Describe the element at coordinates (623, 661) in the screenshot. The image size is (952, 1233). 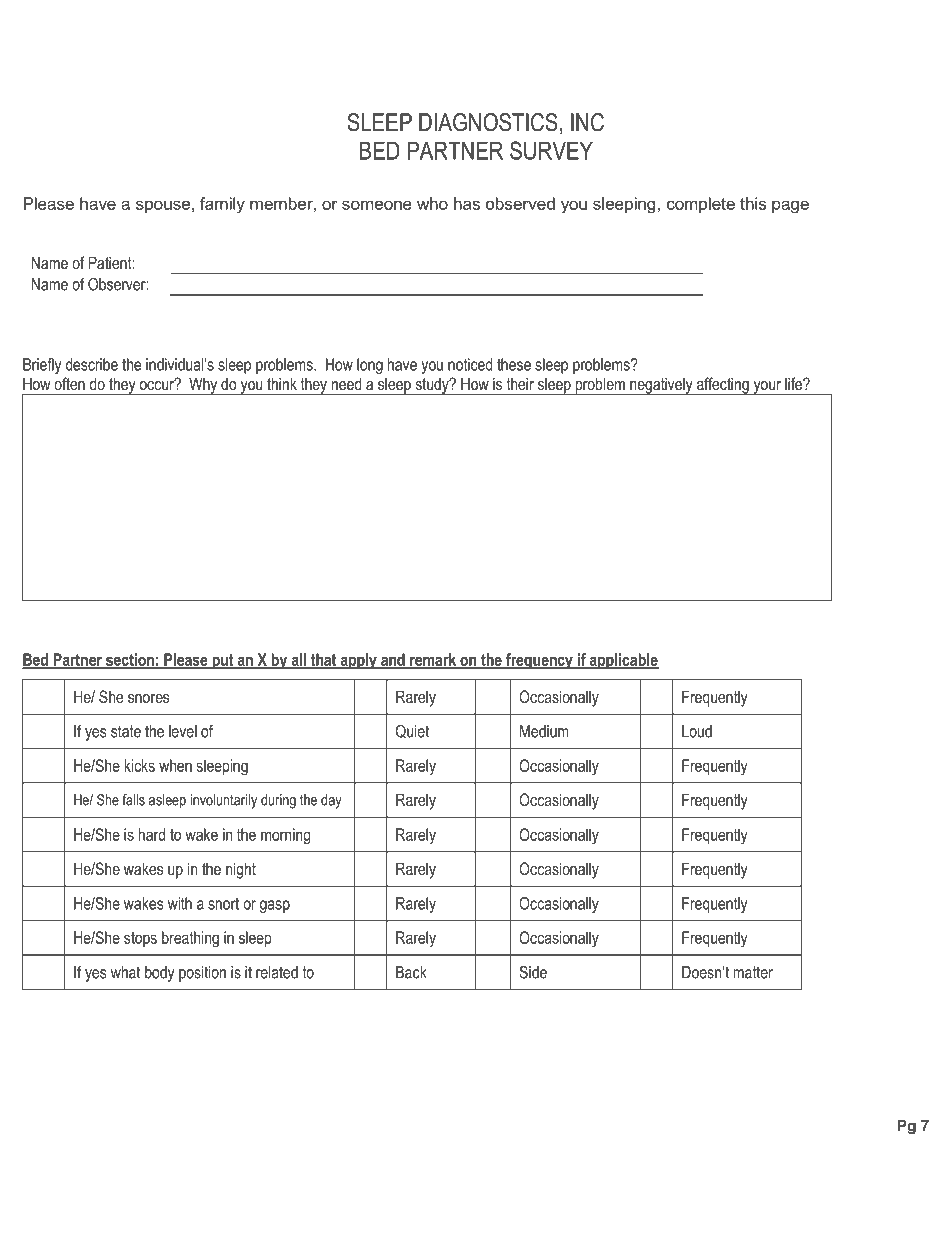
I see `applicable` at that location.
